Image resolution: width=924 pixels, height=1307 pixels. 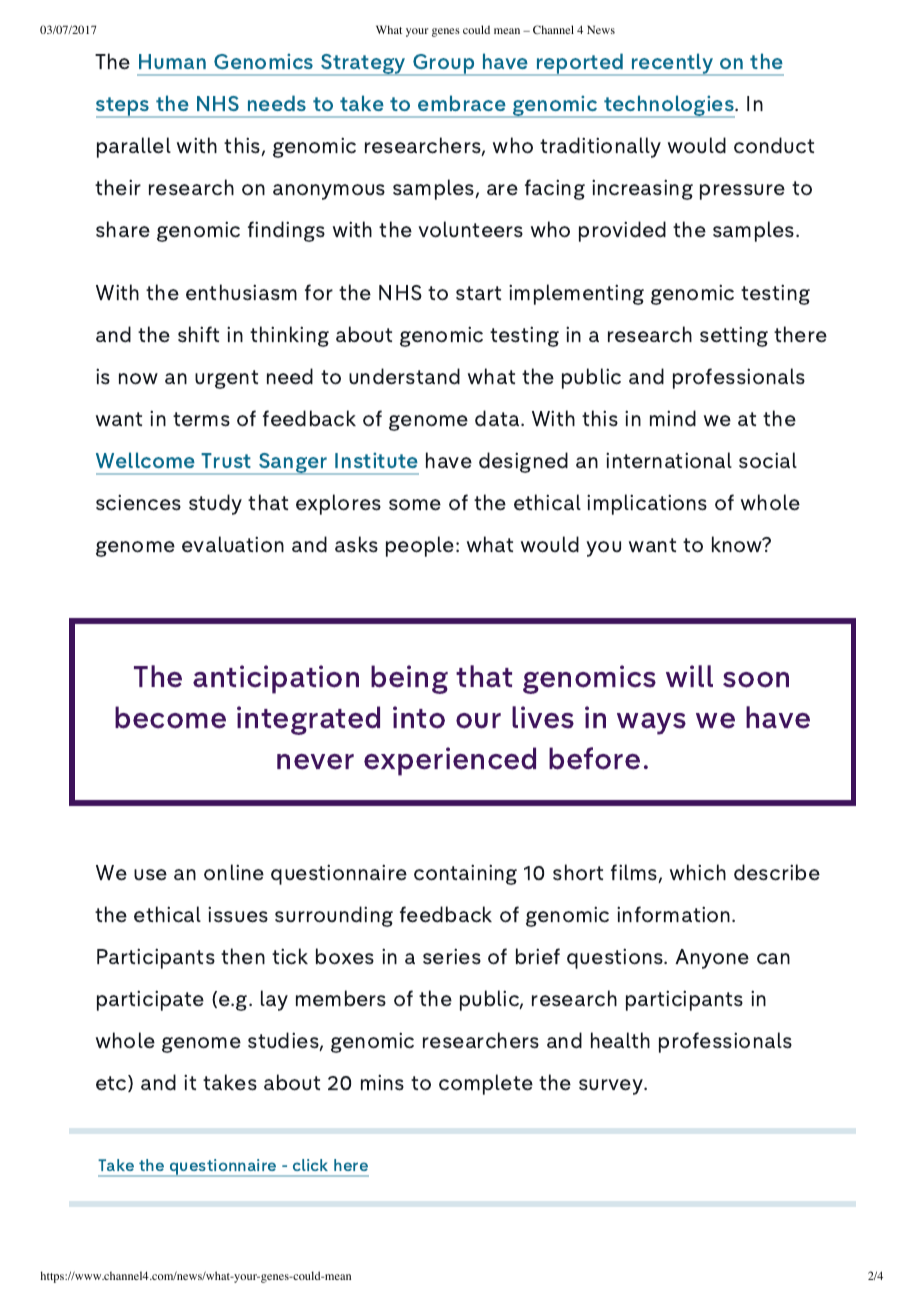 I want to click on into, so click(x=419, y=717).
